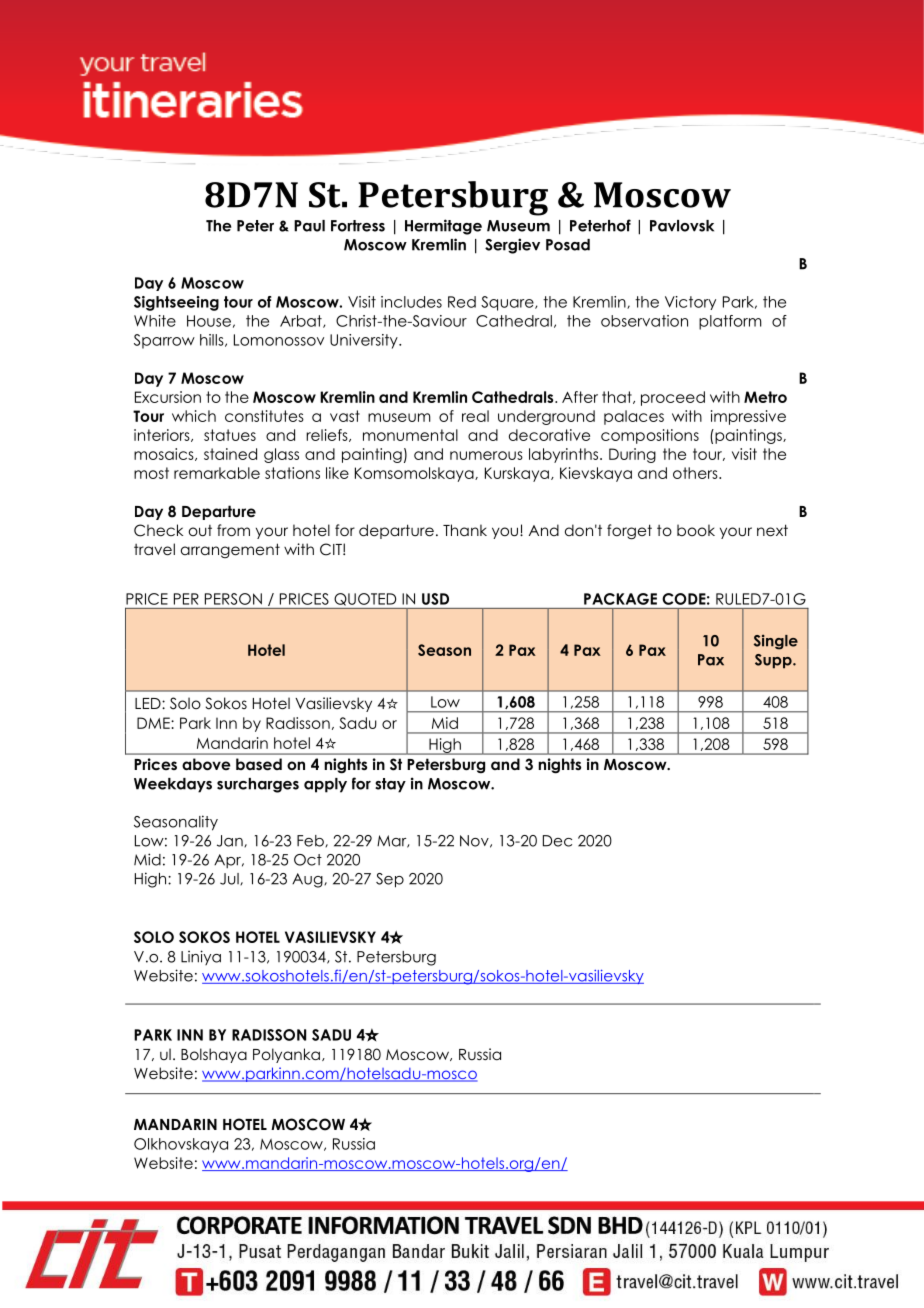 This screenshot has height=1308, width=924. Describe the element at coordinates (230, 550) in the screenshot. I see `arrangement` at that location.
